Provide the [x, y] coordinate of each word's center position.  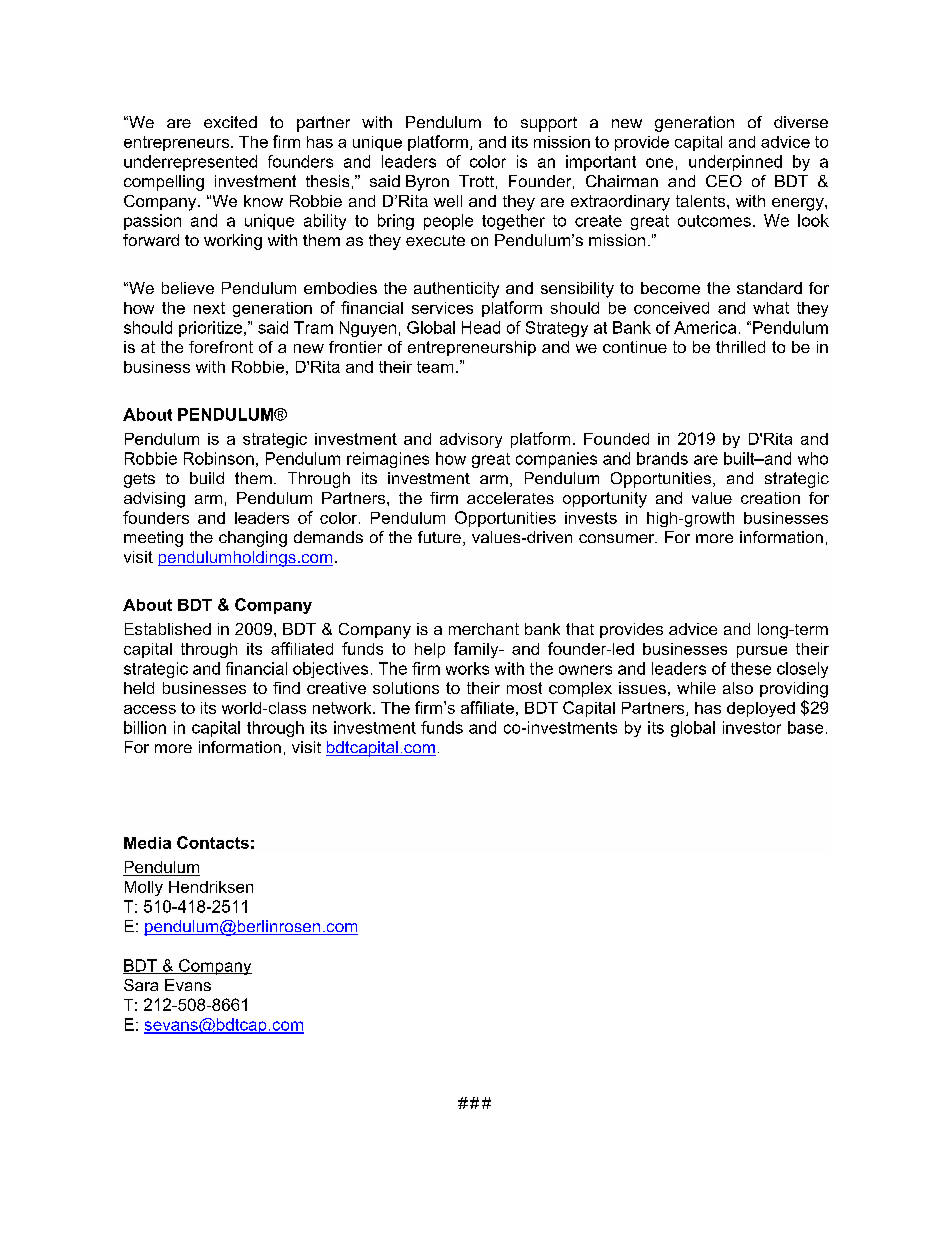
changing [253, 539]
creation [770, 498]
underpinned [735, 163]
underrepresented [190, 163]
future [439, 537]
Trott [476, 181]
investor [752, 727]
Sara [141, 985]
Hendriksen [211, 887]
